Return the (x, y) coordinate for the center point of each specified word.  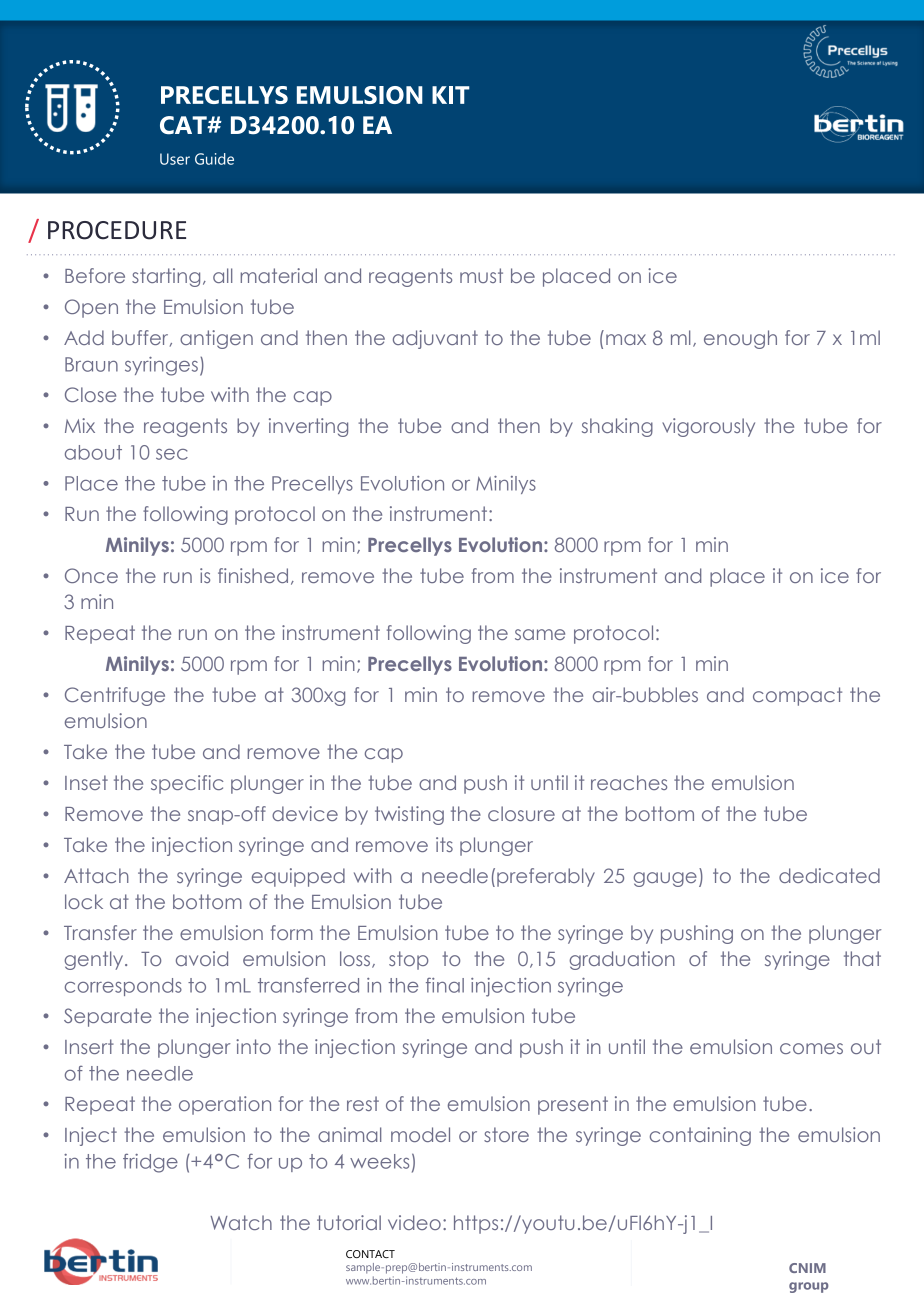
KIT (451, 95)
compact (797, 696)
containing (700, 1136)
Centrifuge (115, 696)
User (175, 159)
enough (740, 339)
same (540, 634)
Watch (241, 1222)
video (414, 1222)
